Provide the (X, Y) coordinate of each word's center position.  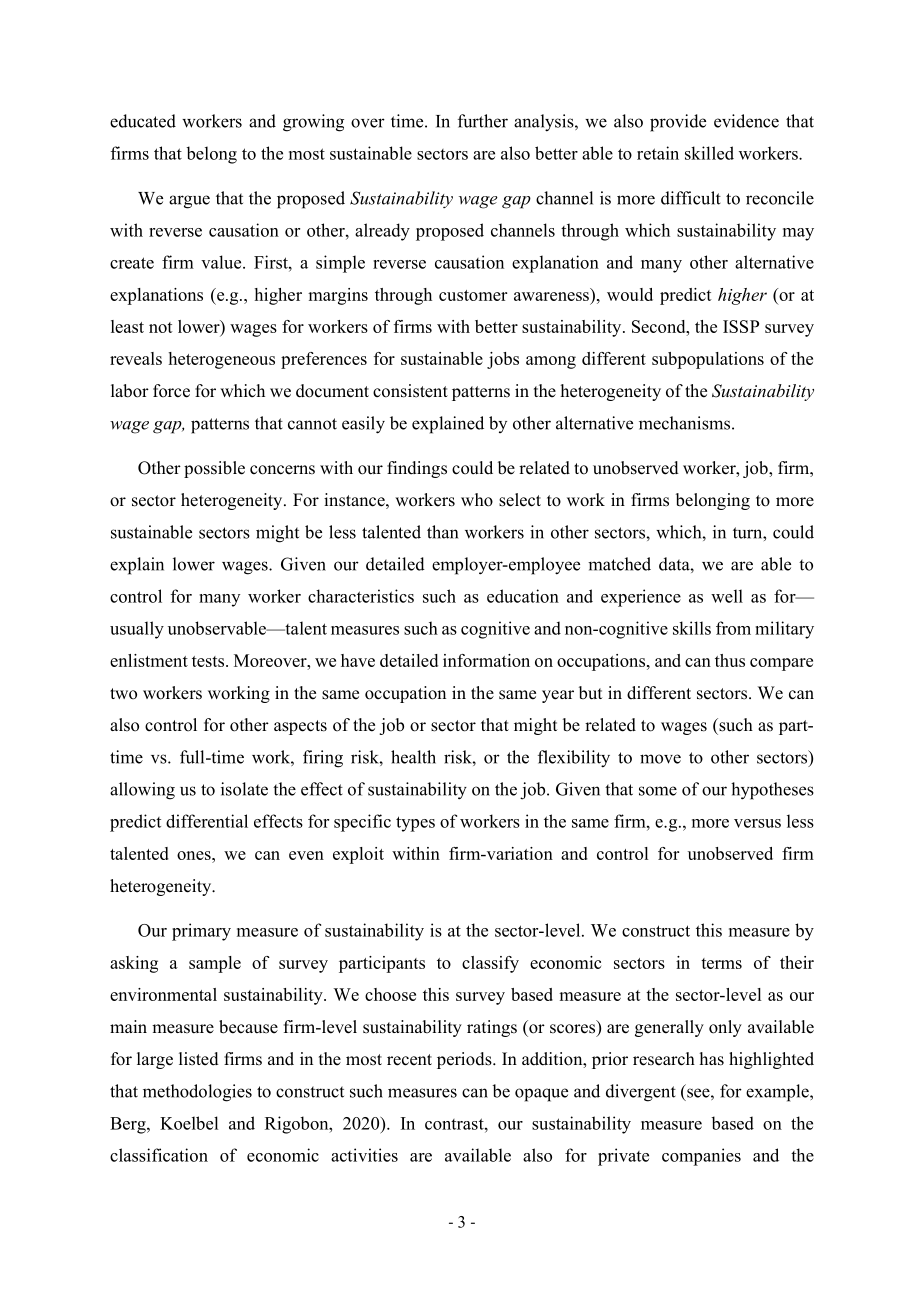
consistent (410, 391)
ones (195, 855)
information (486, 660)
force (171, 391)
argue (189, 202)
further (483, 121)
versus (757, 823)
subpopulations (708, 360)
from (733, 628)
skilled (709, 153)
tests (208, 661)
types (415, 824)
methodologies (197, 1093)
